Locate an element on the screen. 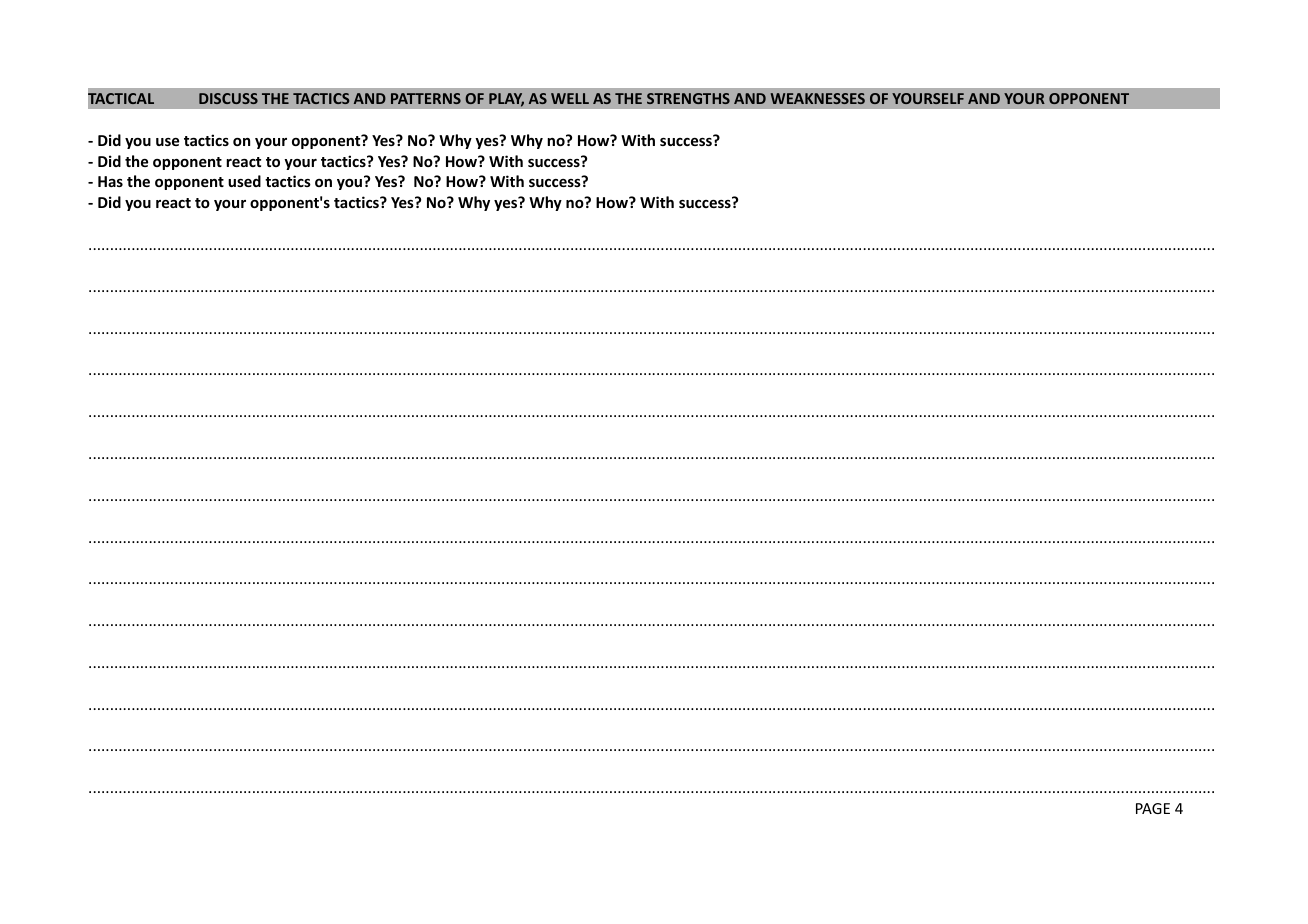 Image resolution: width=1308 pixels, height=924 pixels. Has is located at coordinates (110, 181).
